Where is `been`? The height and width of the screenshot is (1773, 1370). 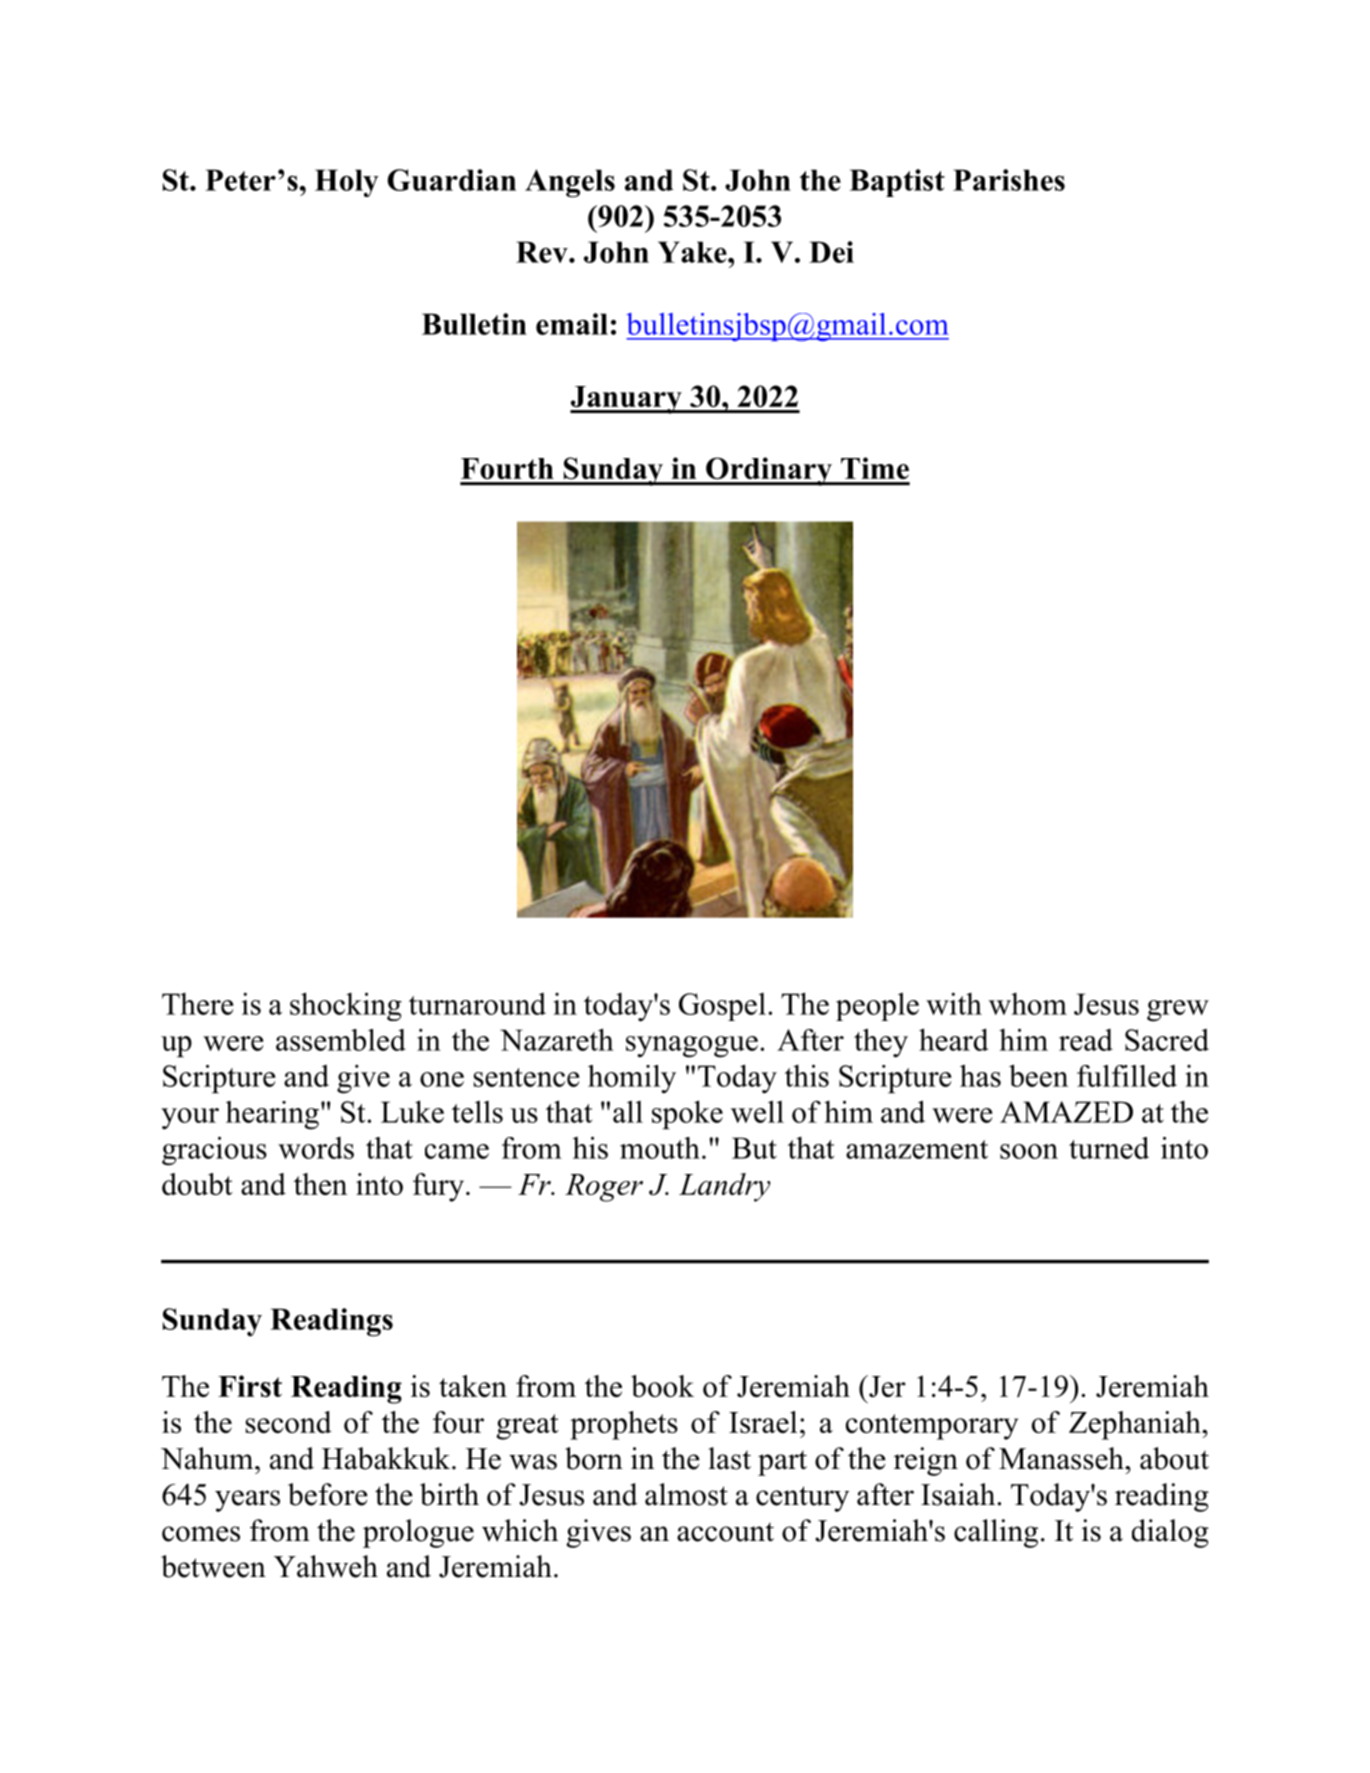 been is located at coordinates (1038, 1075).
